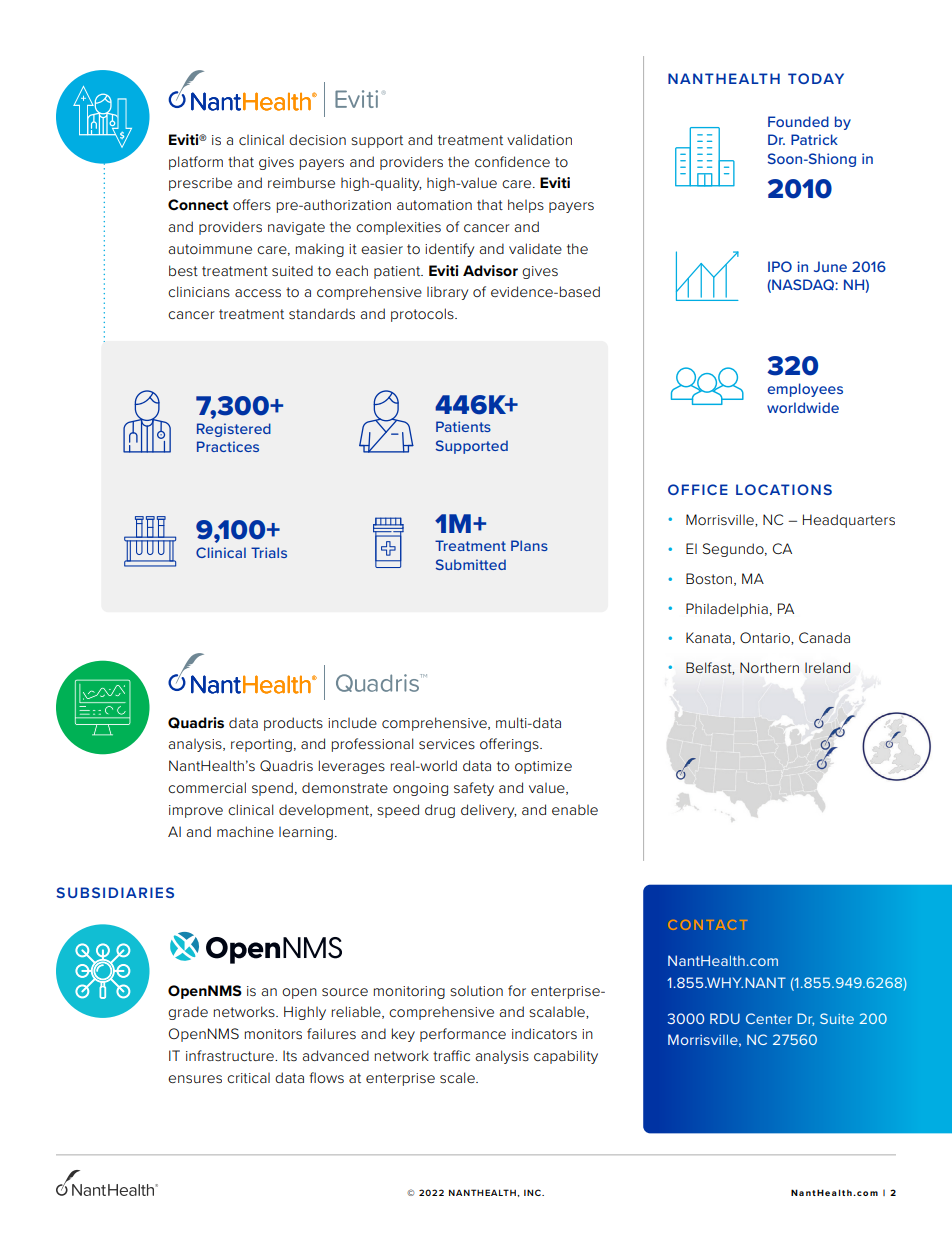 This screenshot has height=1233, width=952. Describe the element at coordinates (245, 831) in the screenshot. I see `machine` at that location.
